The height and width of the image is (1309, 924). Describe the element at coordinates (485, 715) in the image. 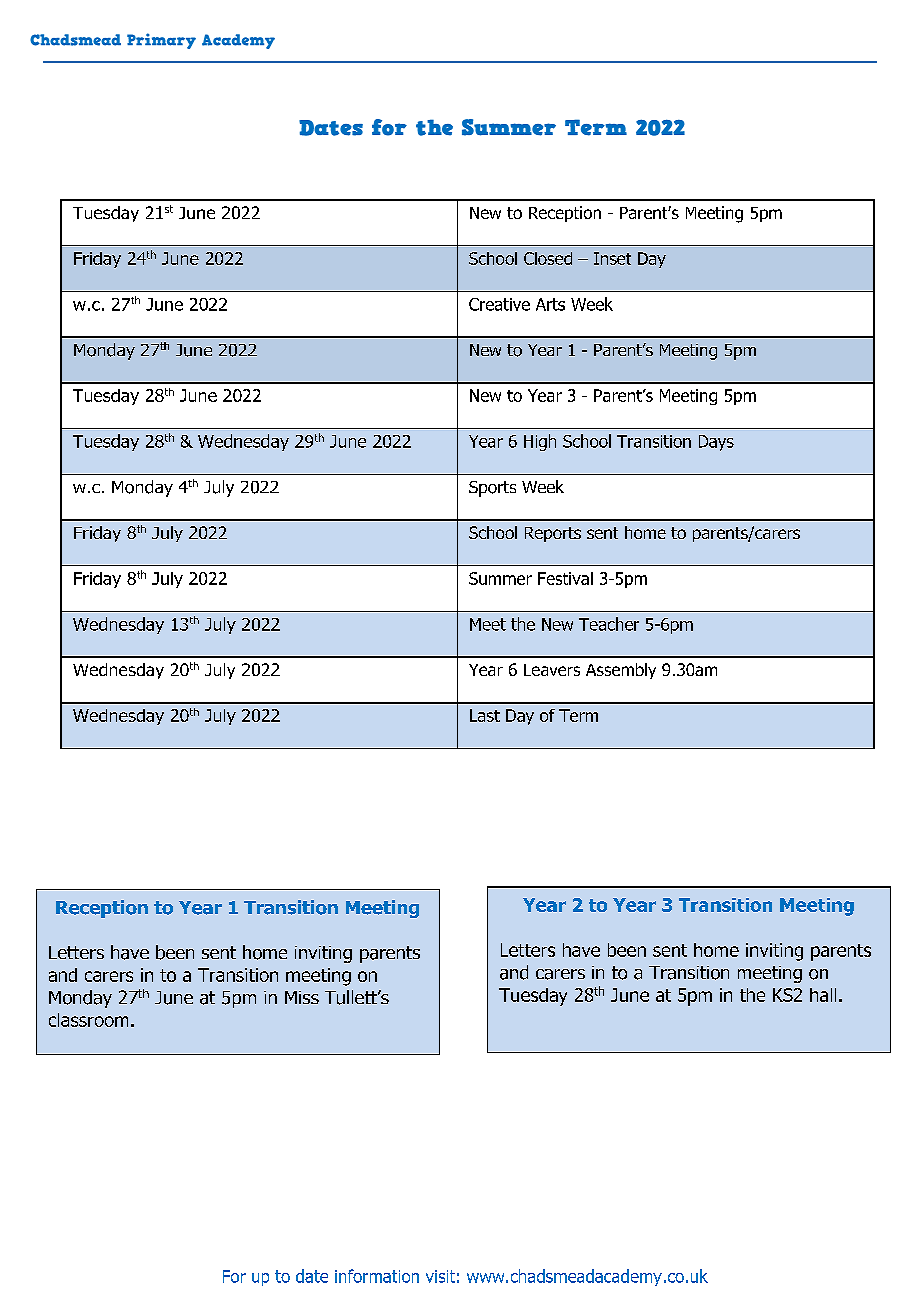

I see `Last` at that location.
